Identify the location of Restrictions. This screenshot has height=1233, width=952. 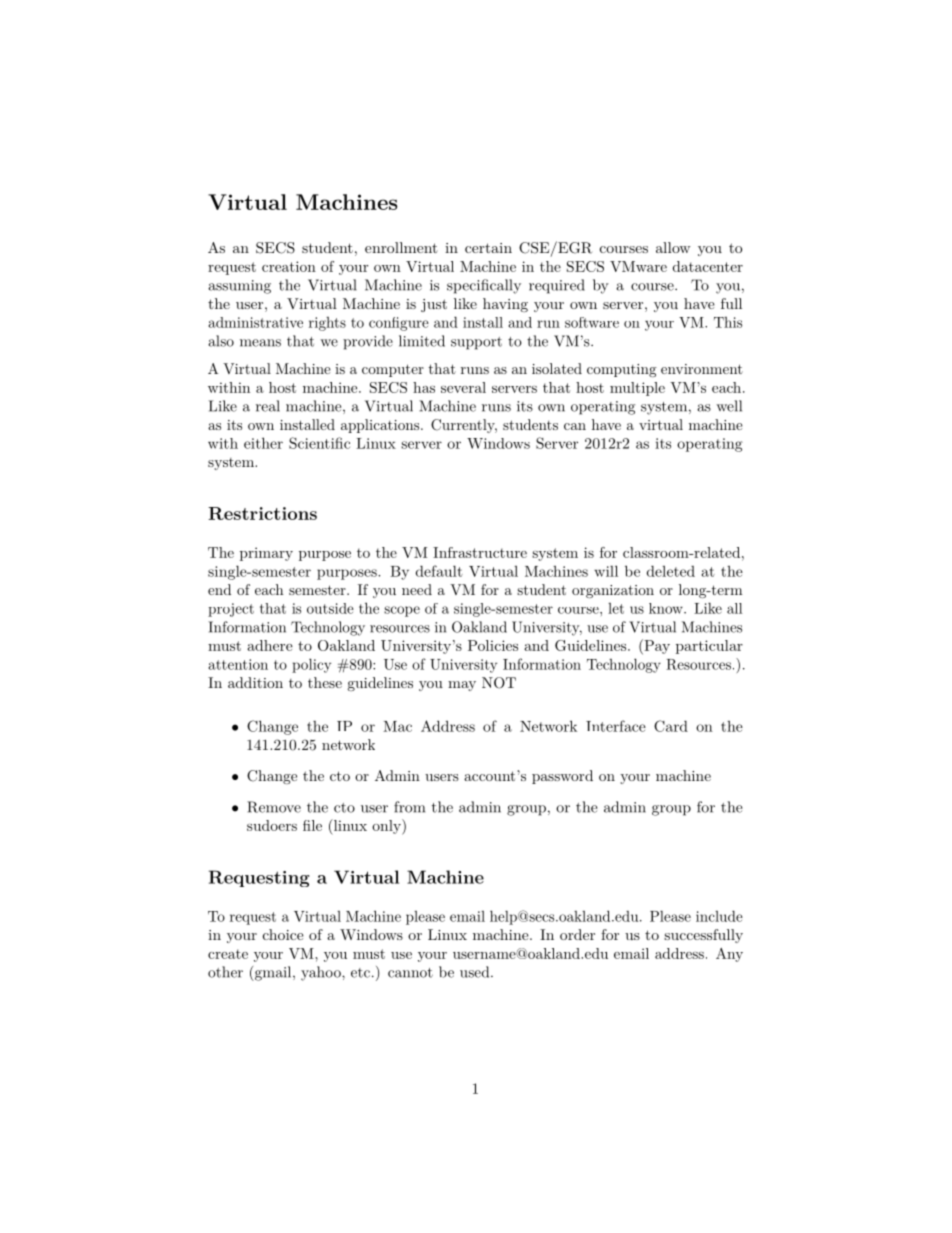
(262, 513).
